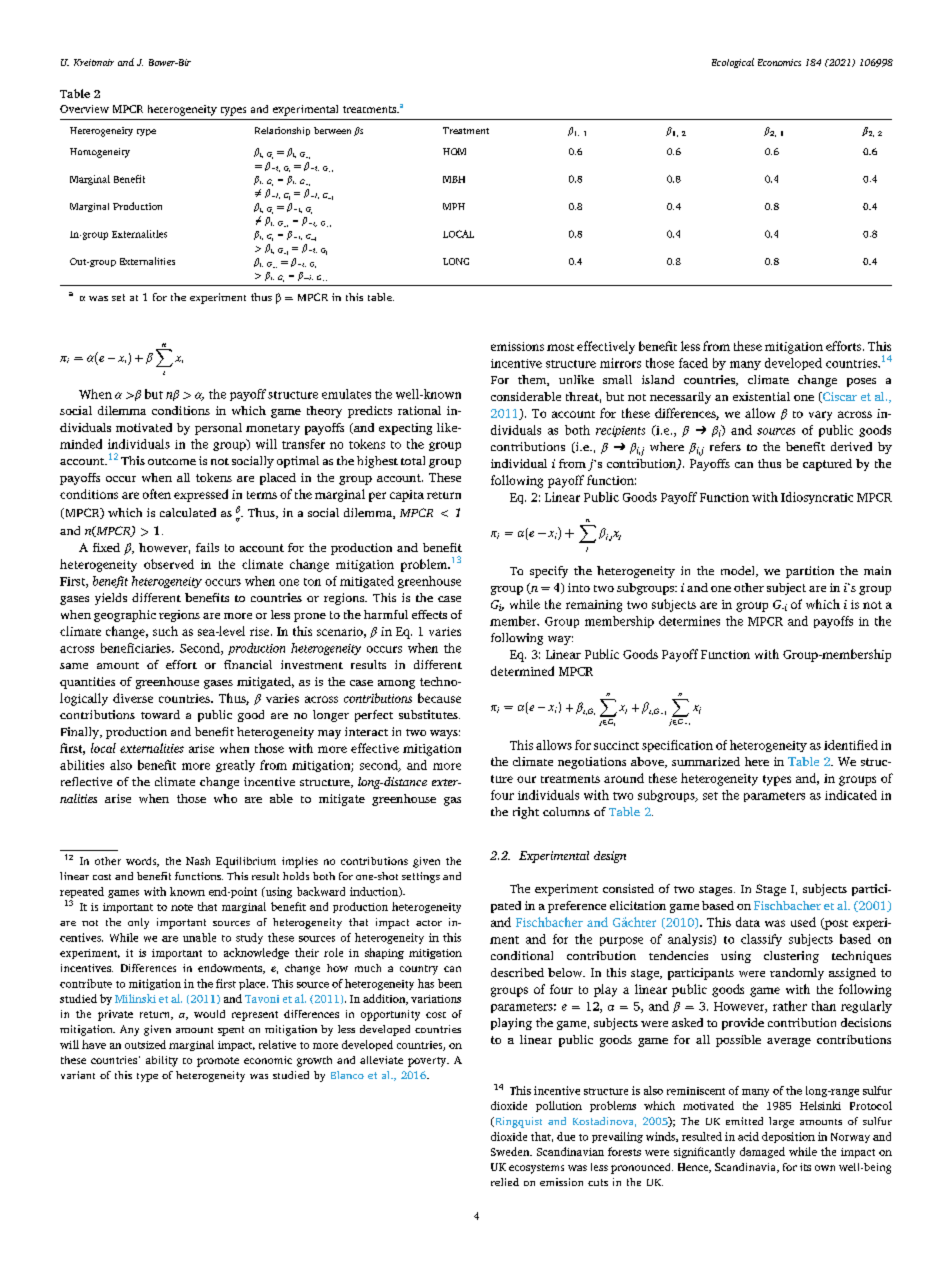 The width and height of the screenshot is (952, 1270). What do you see at coordinates (454, 179) in the screenshot?
I see `MBH` at bounding box center [454, 179].
